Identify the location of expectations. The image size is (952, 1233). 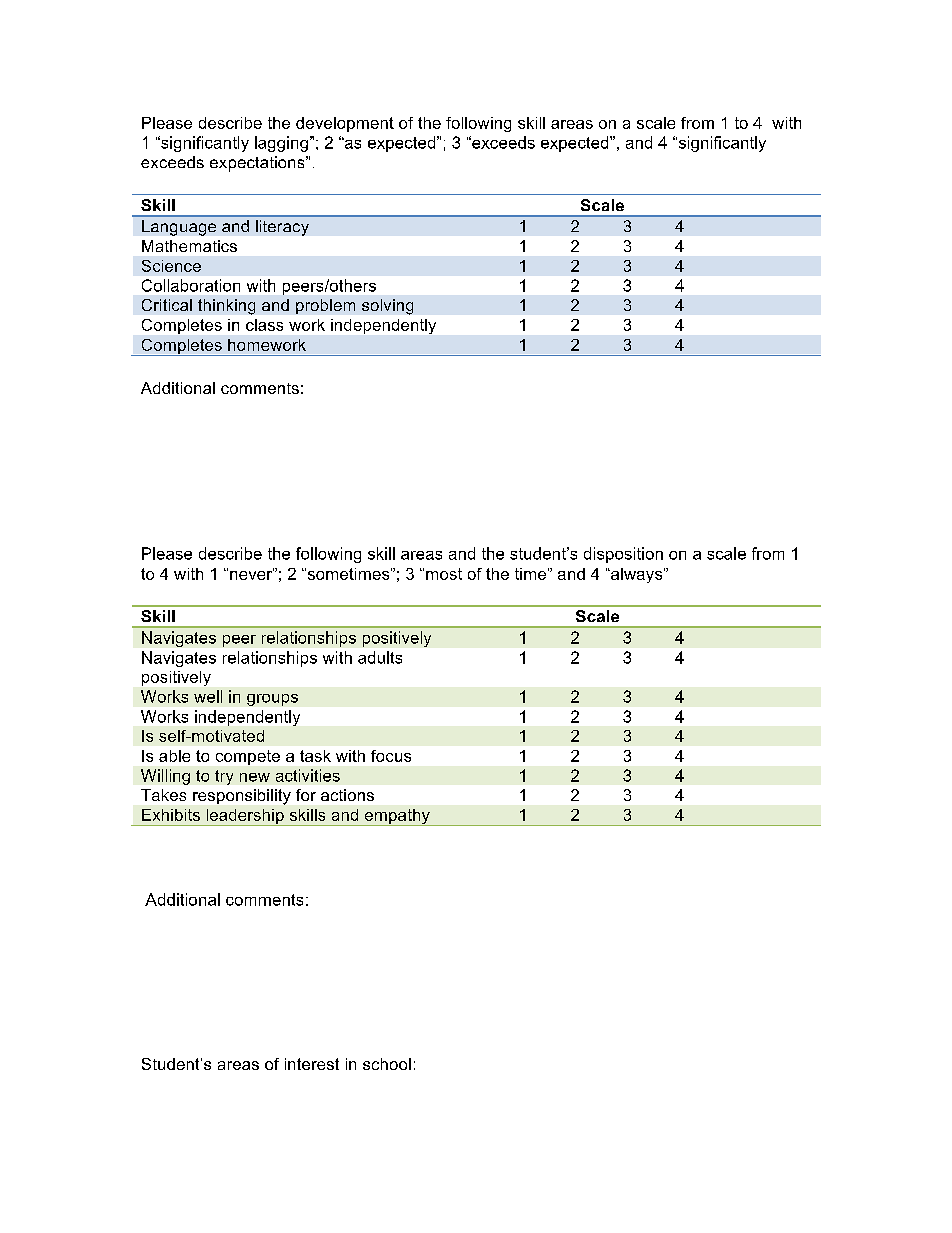
(258, 164).
